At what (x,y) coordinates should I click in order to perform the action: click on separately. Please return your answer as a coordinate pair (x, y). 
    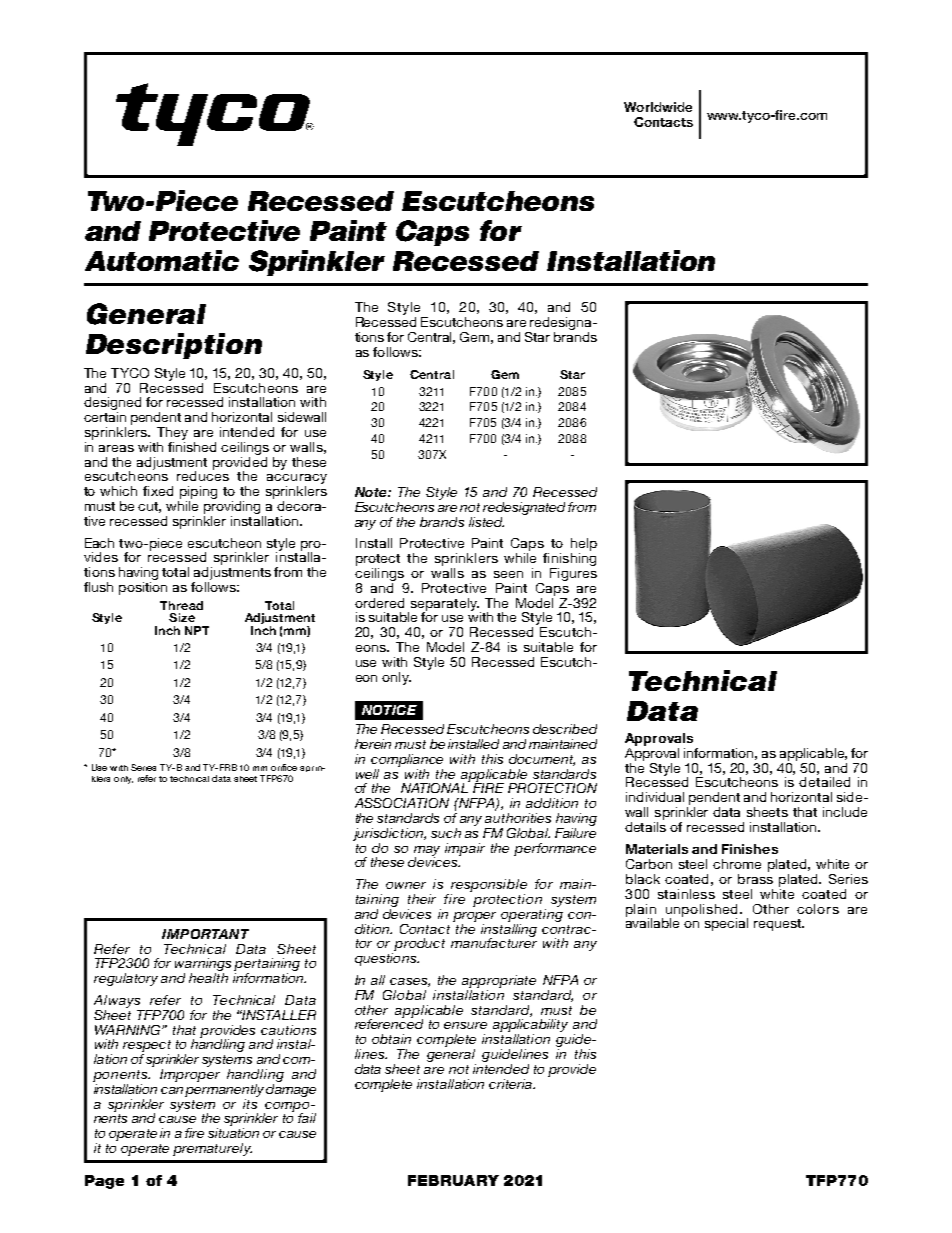
    Looking at the image, I should click on (443, 605).
